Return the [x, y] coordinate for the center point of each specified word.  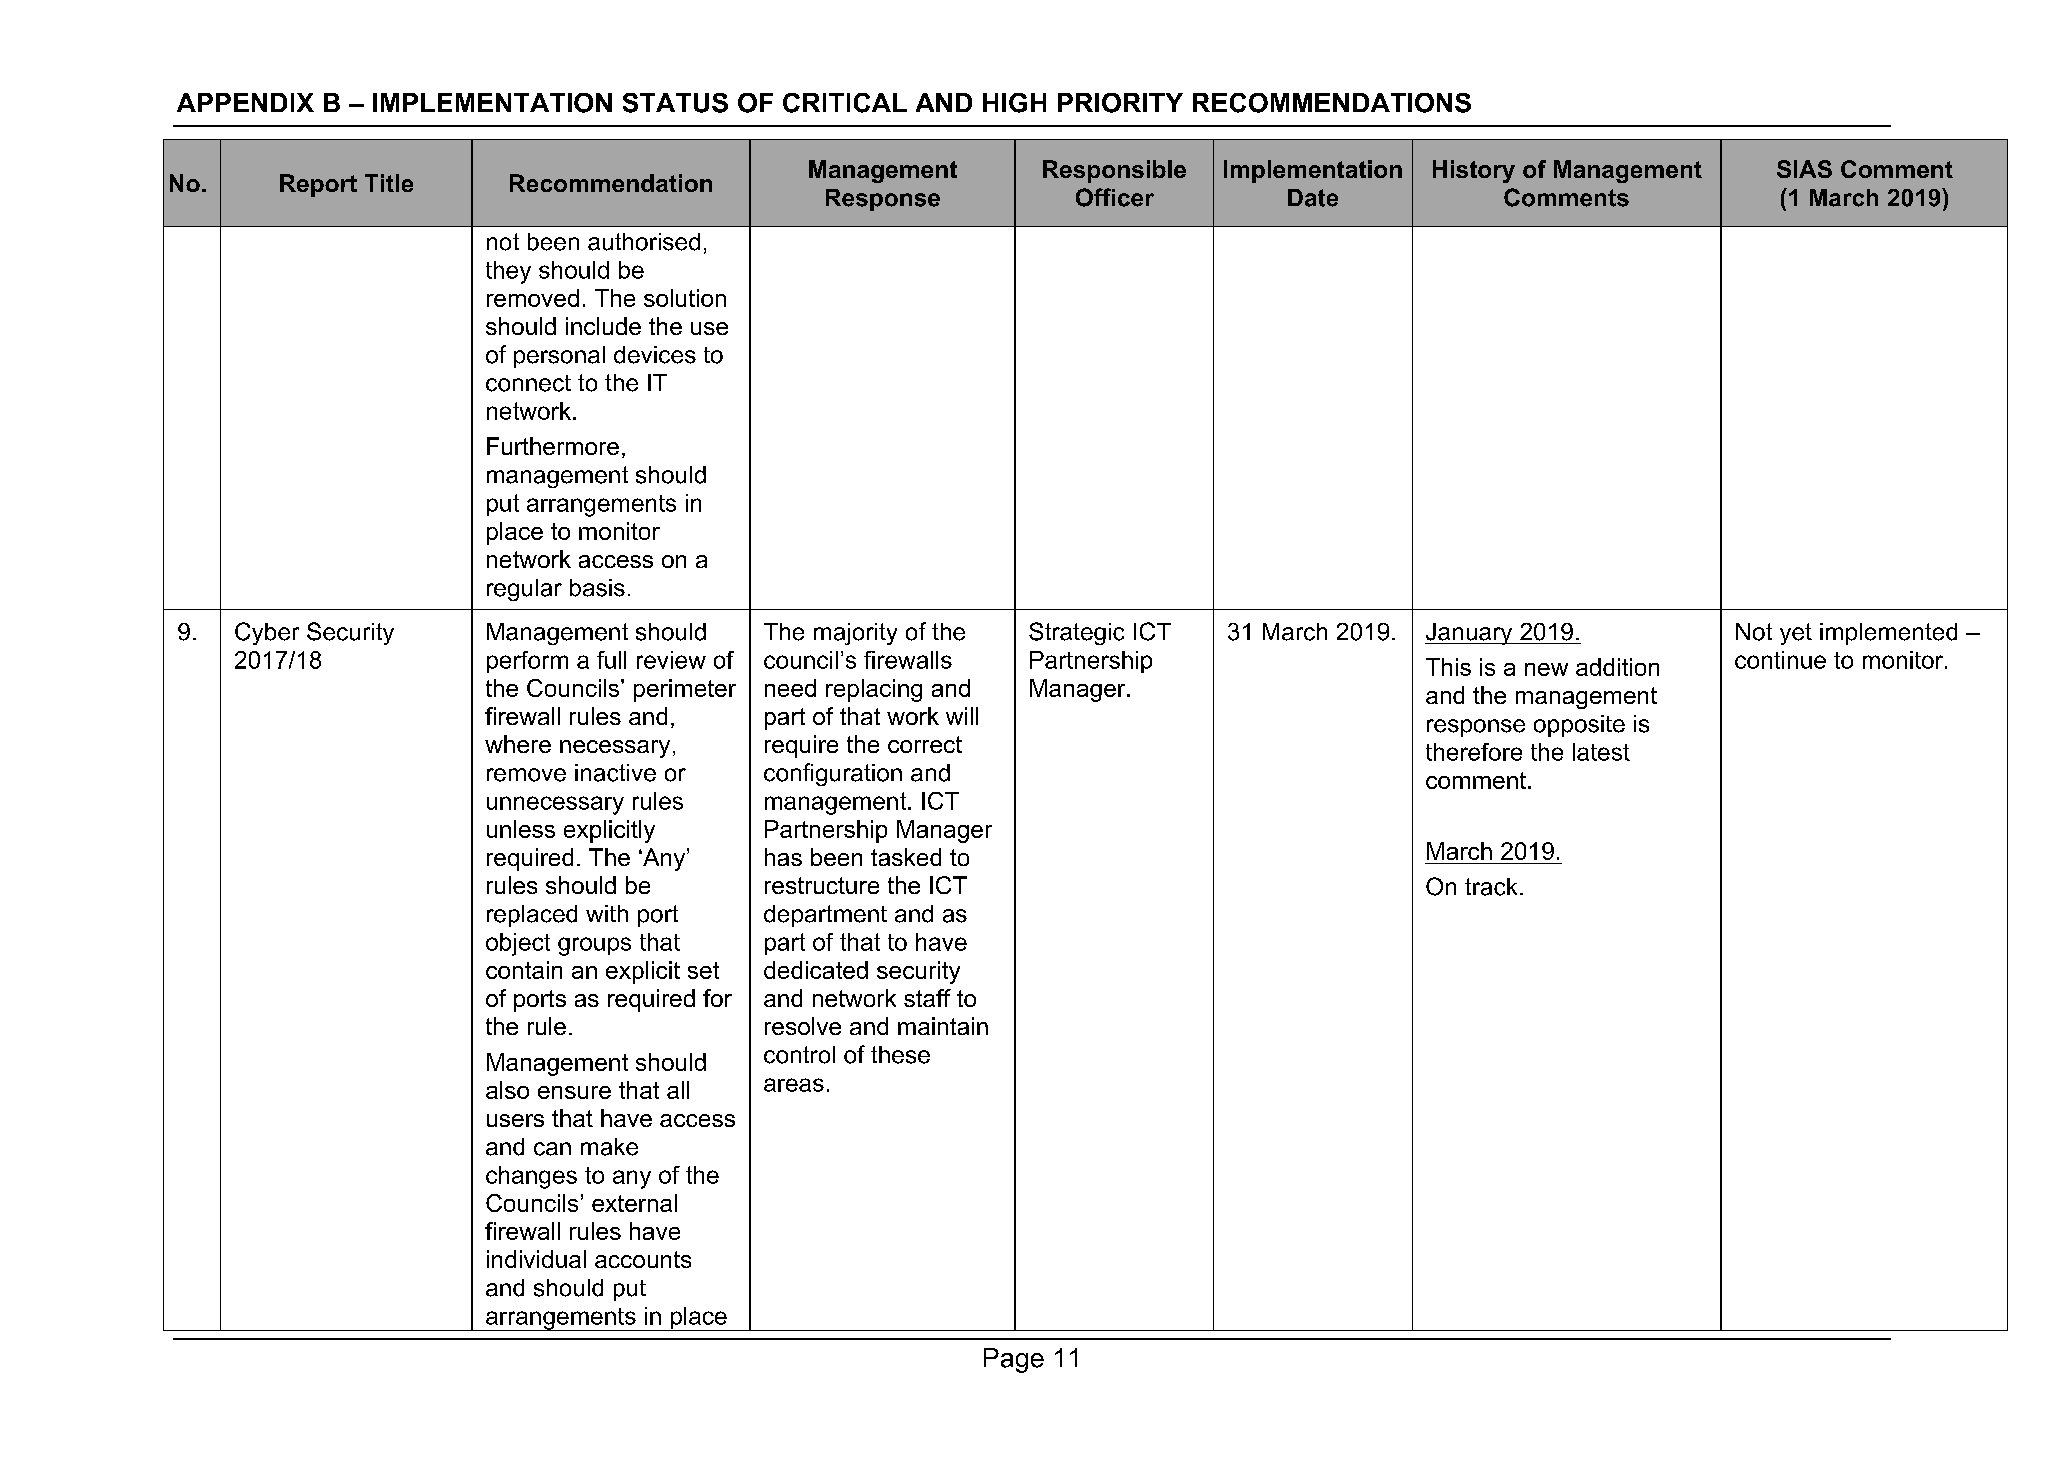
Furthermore [553, 446]
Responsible [1114, 171]
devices [655, 355]
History [1474, 171]
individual [536, 1259]
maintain [943, 1026]
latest [1601, 752]
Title [389, 183]
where [518, 744]
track [1491, 887]
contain [524, 970]
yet [1796, 634]
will [962, 716]
